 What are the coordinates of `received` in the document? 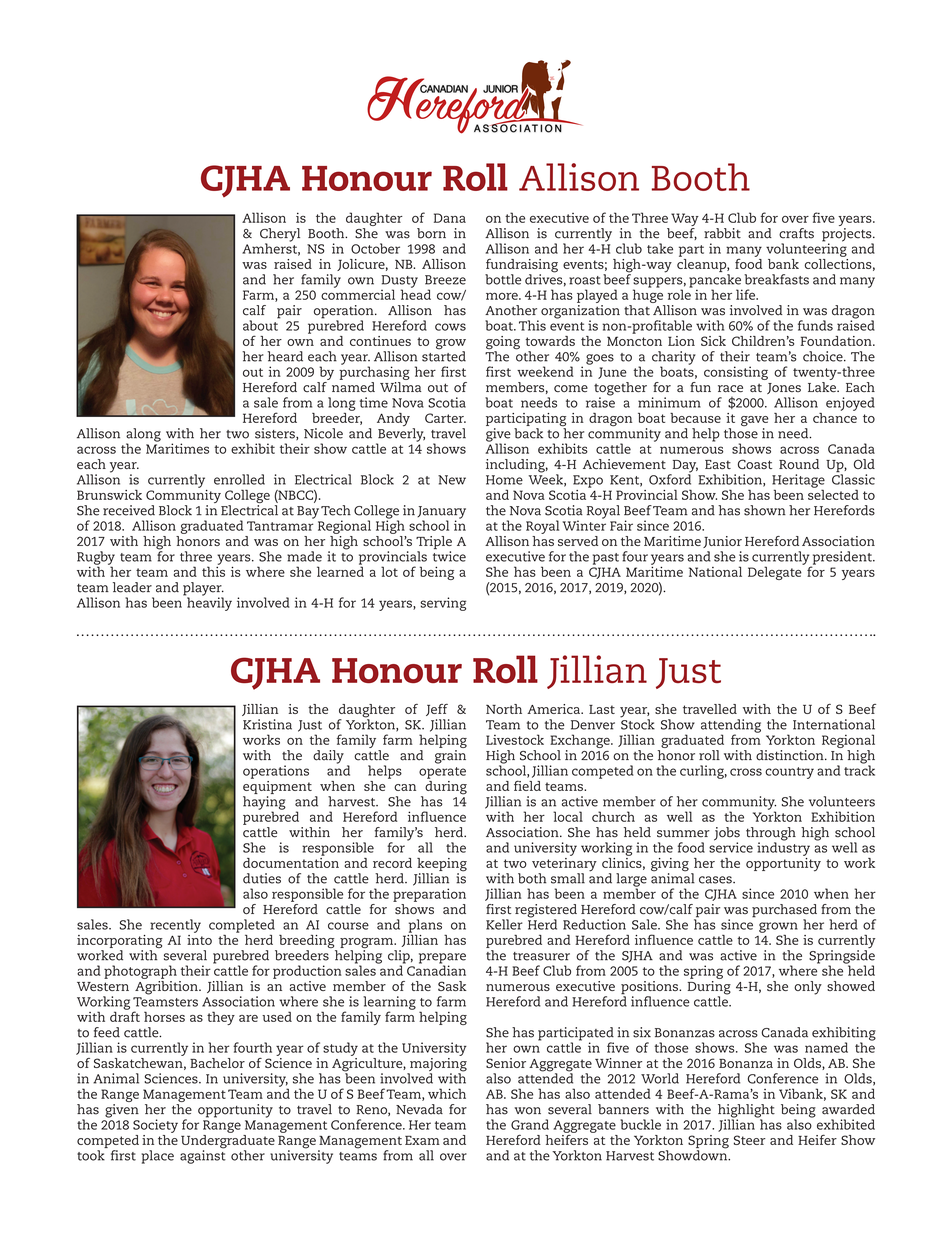 It's located at (129, 510).
